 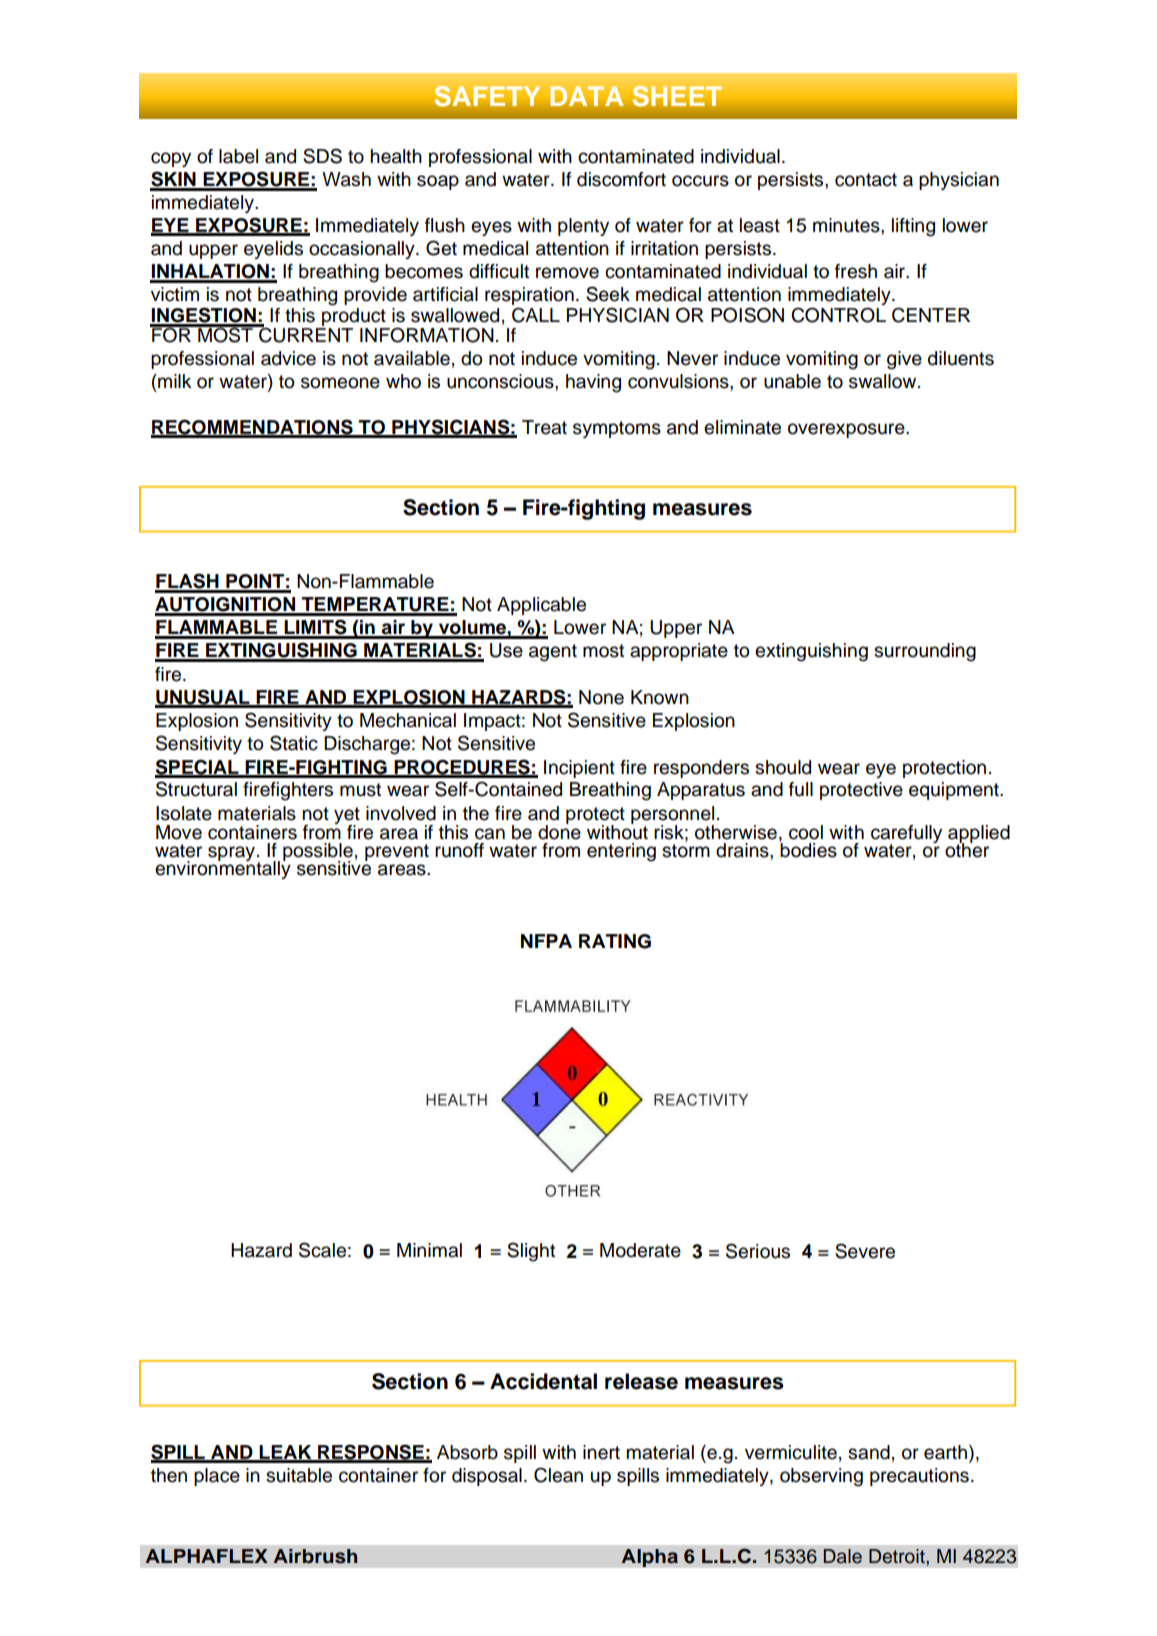 What do you see at coordinates (546, 941) in the page?
I see `NFPA` at bounding box center [546, 941].
